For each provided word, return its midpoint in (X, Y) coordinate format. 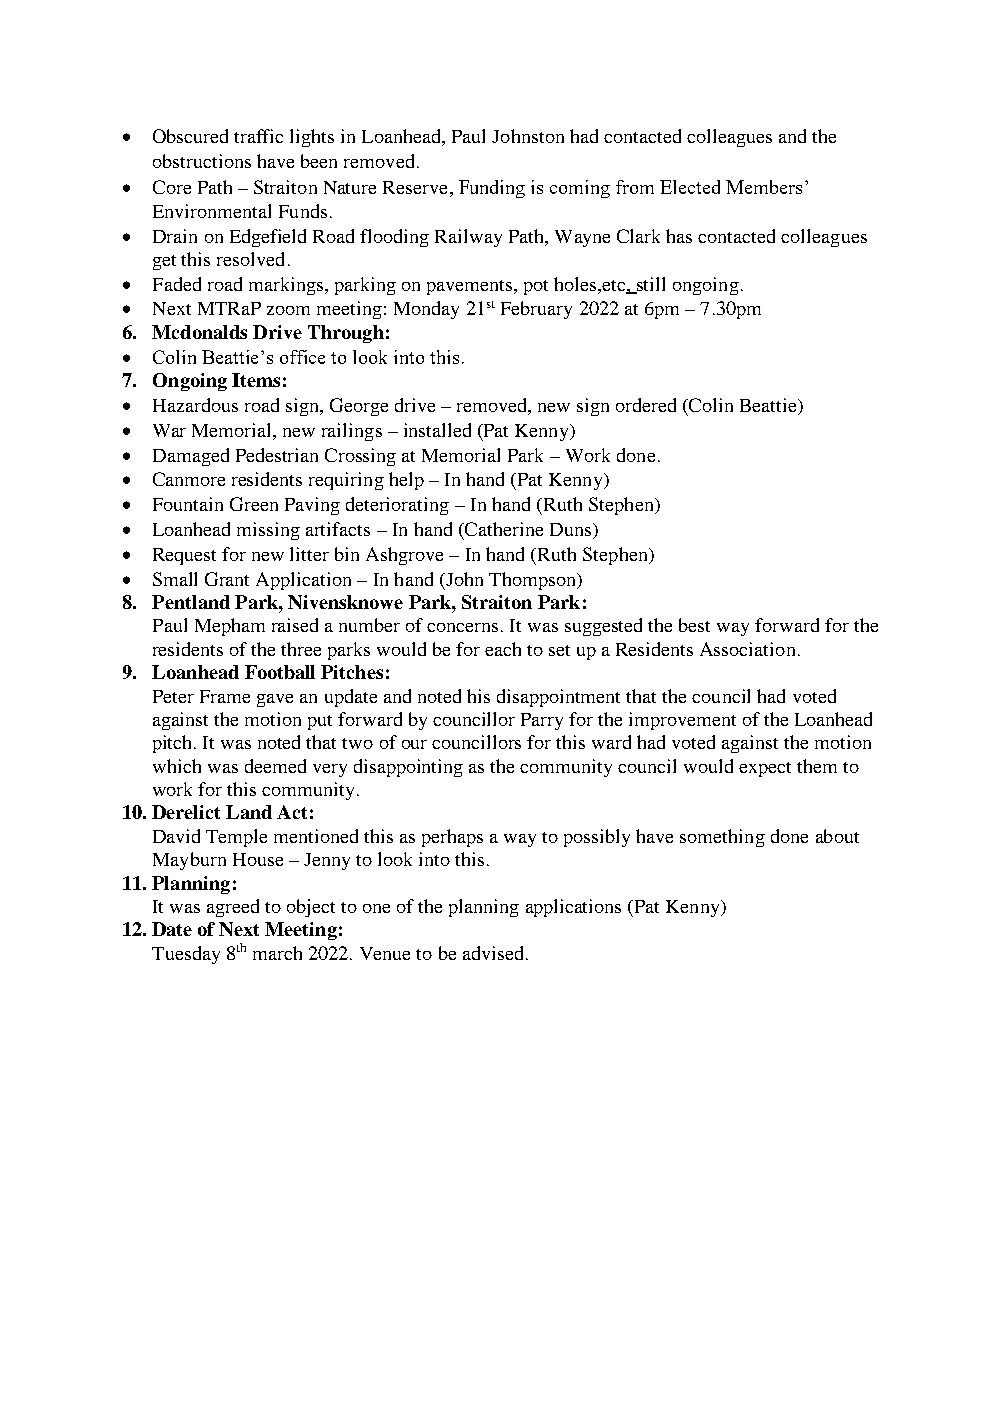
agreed (233, 908)
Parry (542, 721)
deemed (275, 766)
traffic (258, 136)
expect (765, 769)
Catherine (503, 529)
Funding (492, 189)
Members (764, 187)
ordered (646, 405)
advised (493, 953)
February (536, 310)
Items (256, 380)
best (694, 625)
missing (268, 531)
